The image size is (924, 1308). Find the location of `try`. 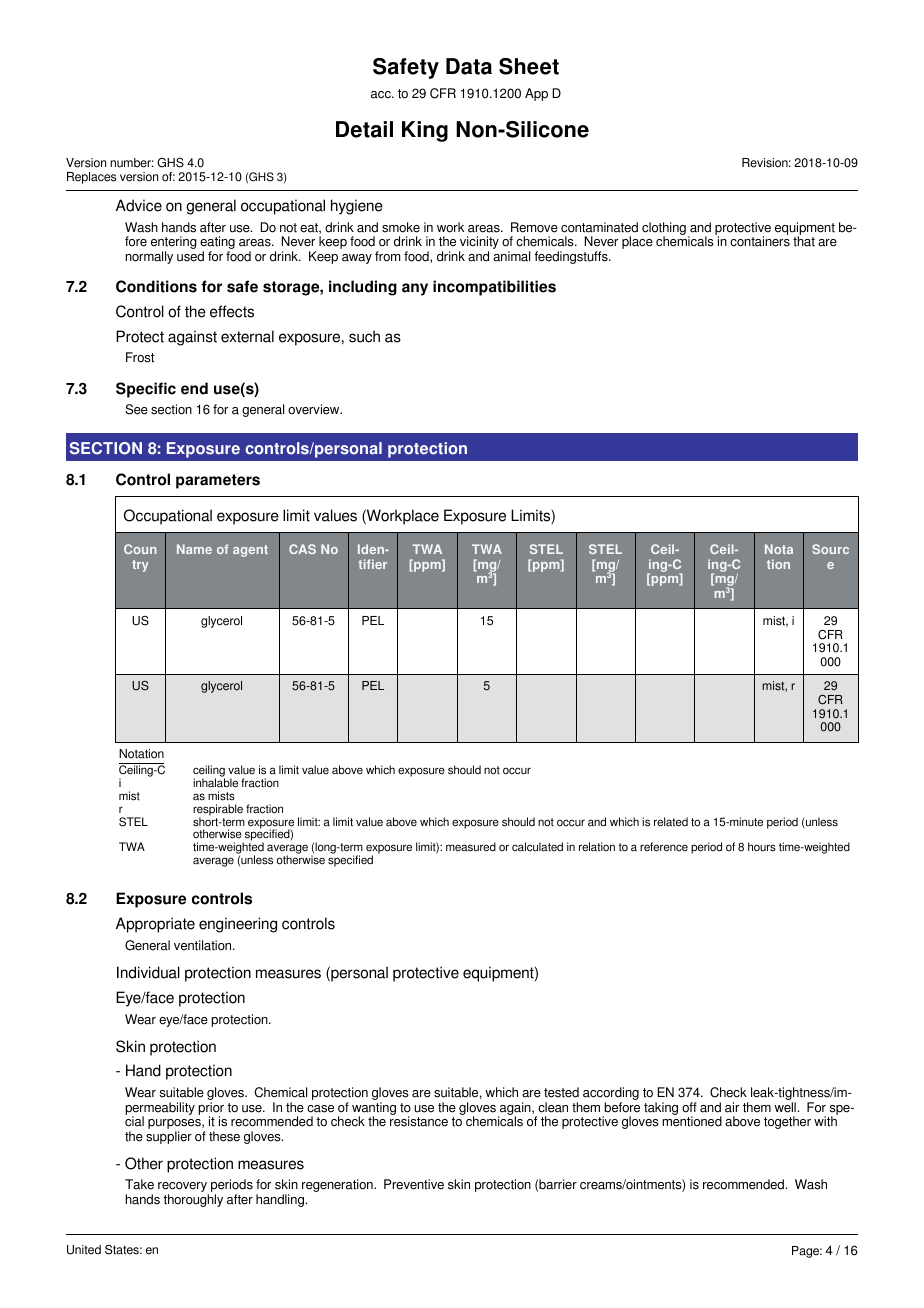

try is located at coordinates (140, 566).
